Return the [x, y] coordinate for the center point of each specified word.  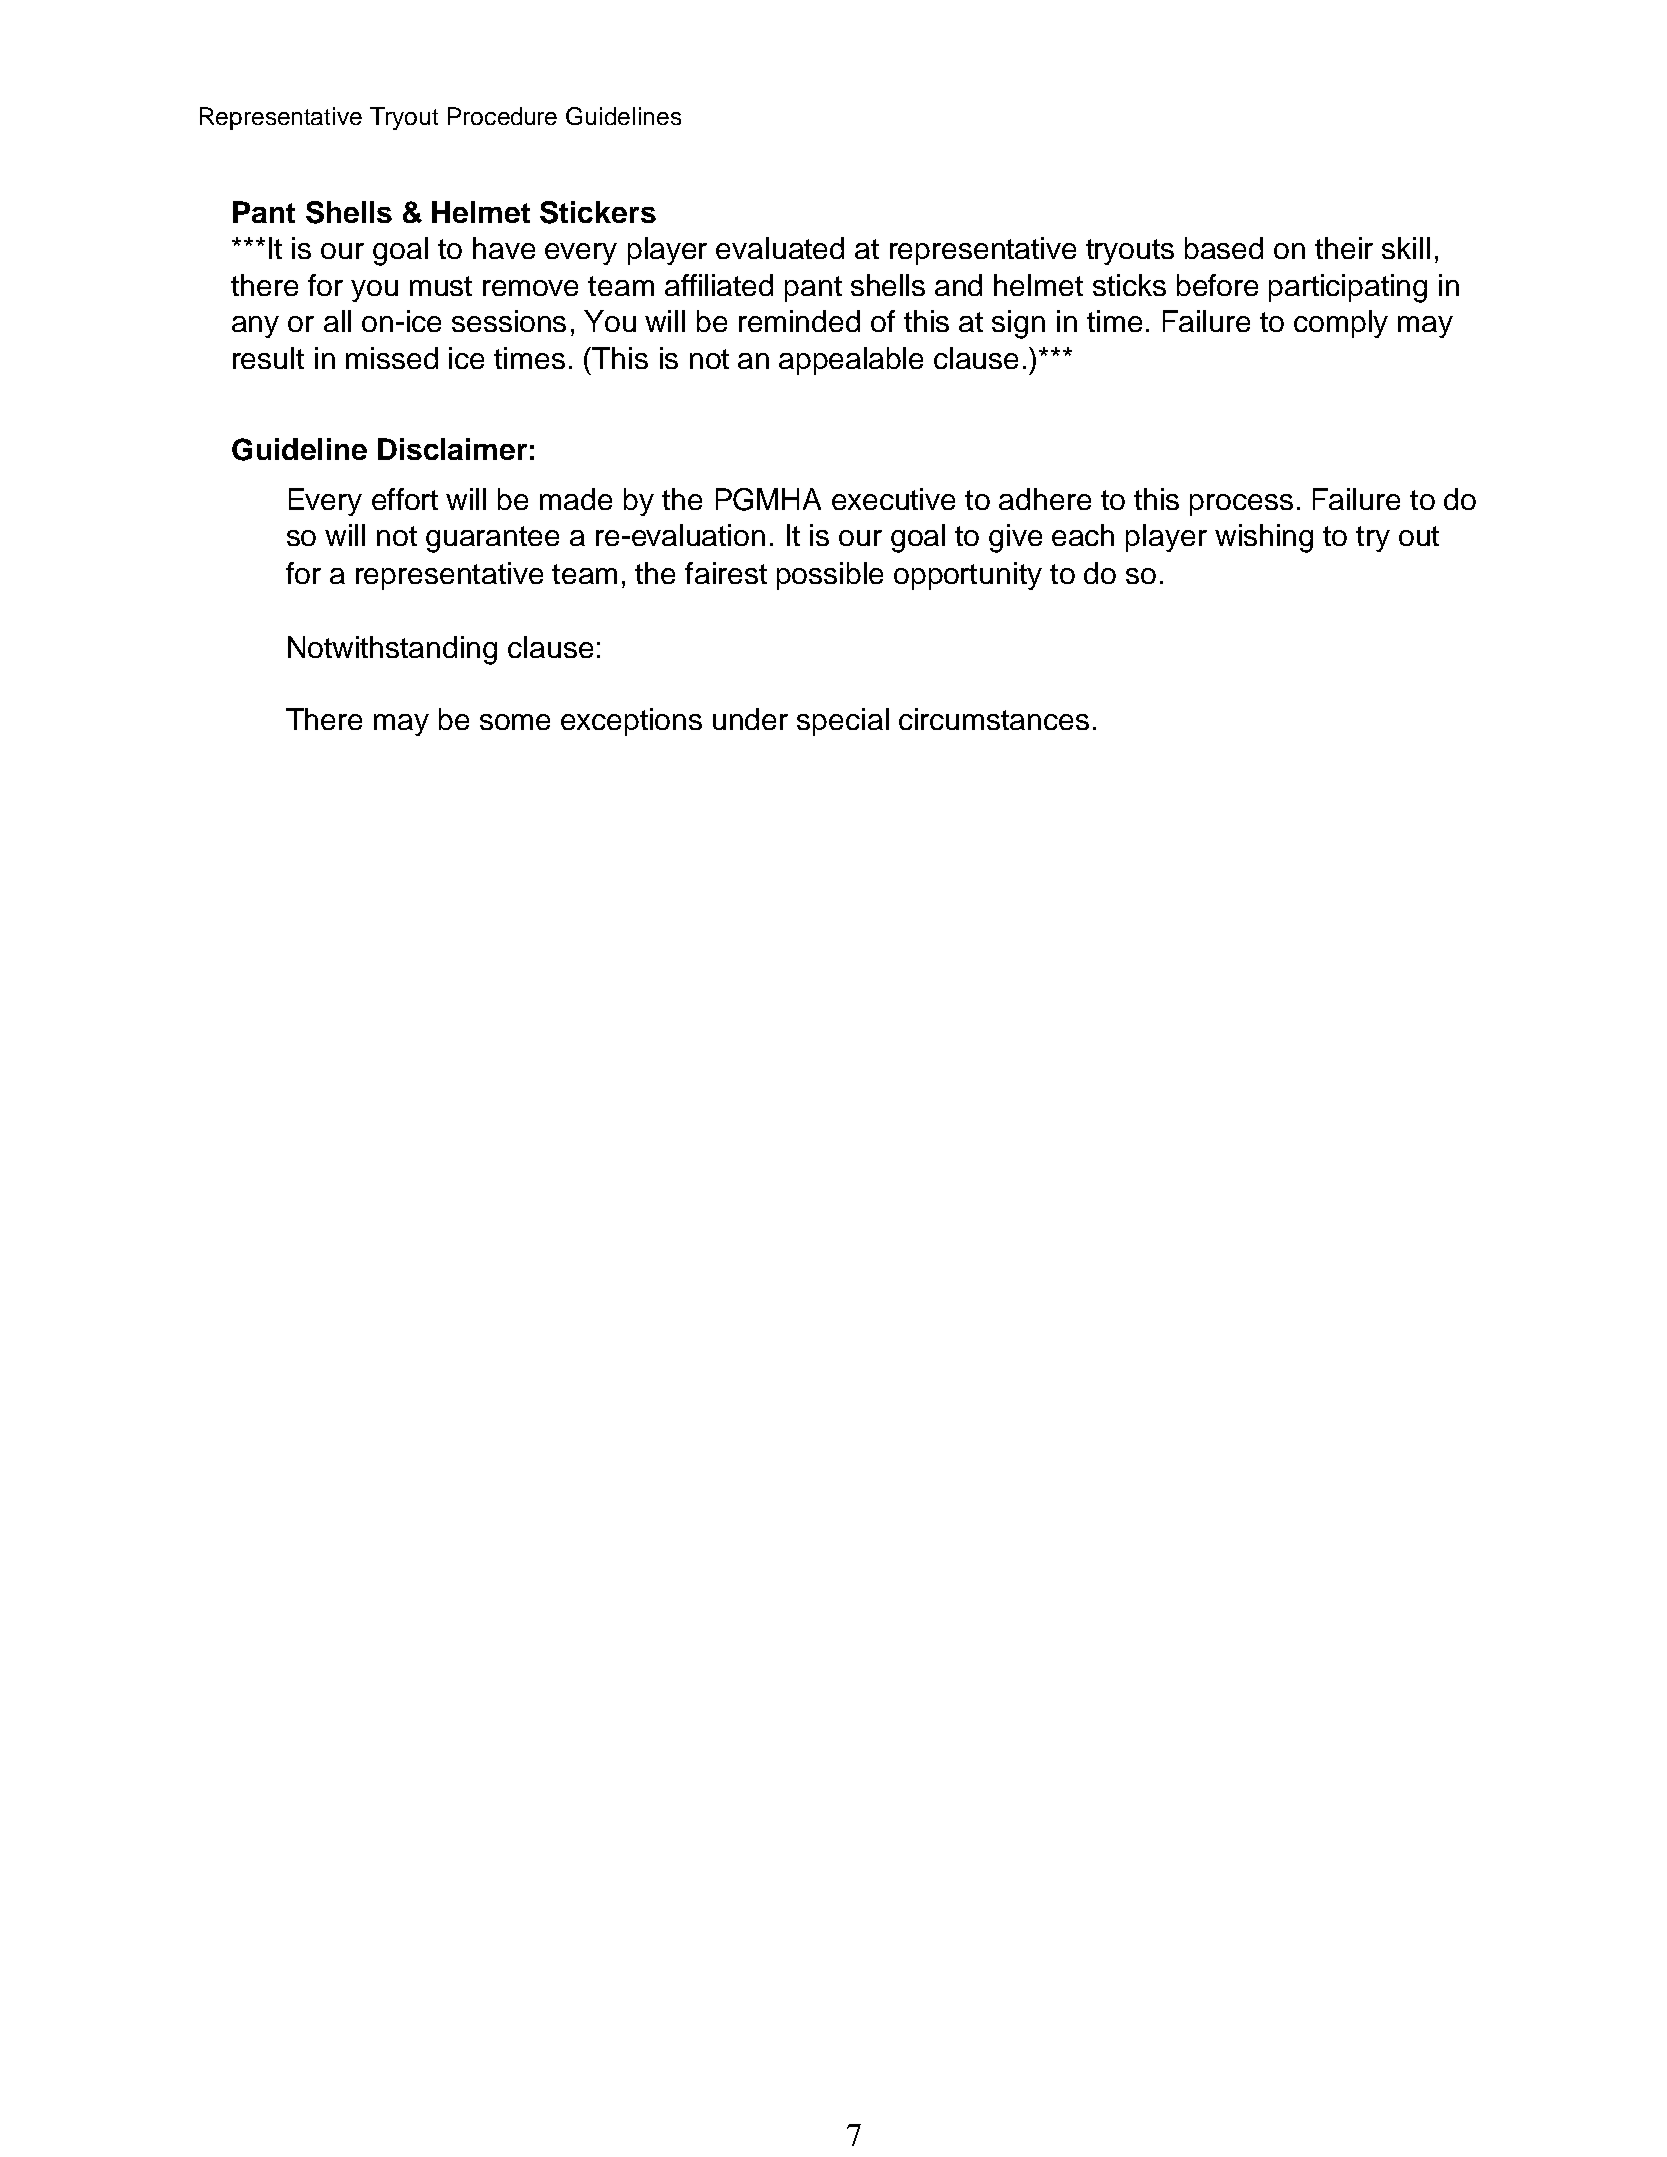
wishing [1264, 538]
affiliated [719, 285]
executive [893, 499]
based [1224, 248]
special [843, 722]
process [1241, 505]
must [441, 286]
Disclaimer [452, 449]
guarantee [492, 539]
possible [830, 576]
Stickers [598, 212]
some [515, 722]
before [1217, 285]
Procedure [502, 116]
